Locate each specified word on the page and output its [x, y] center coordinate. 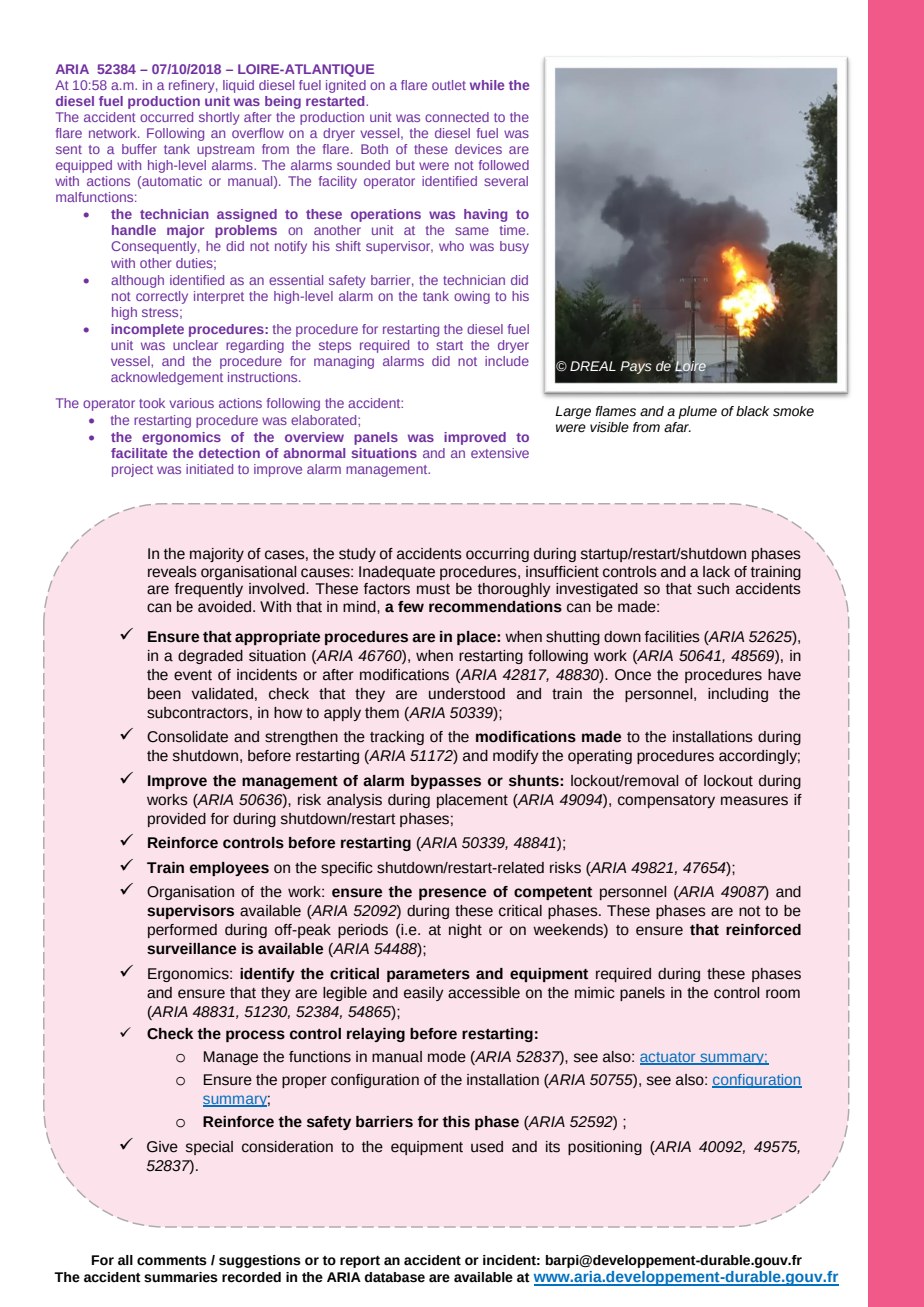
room [783, 994]
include [507, 361]
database [394, 1277]
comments [172, 1261]
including [738, 695]
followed [504, 165]
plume [697, 412]
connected [457, 117]
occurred [166, 117]
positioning [605, 1148]
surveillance [191, 949]
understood [467, 694]
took [152, 403]
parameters [428, 975]
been [164, 694]
